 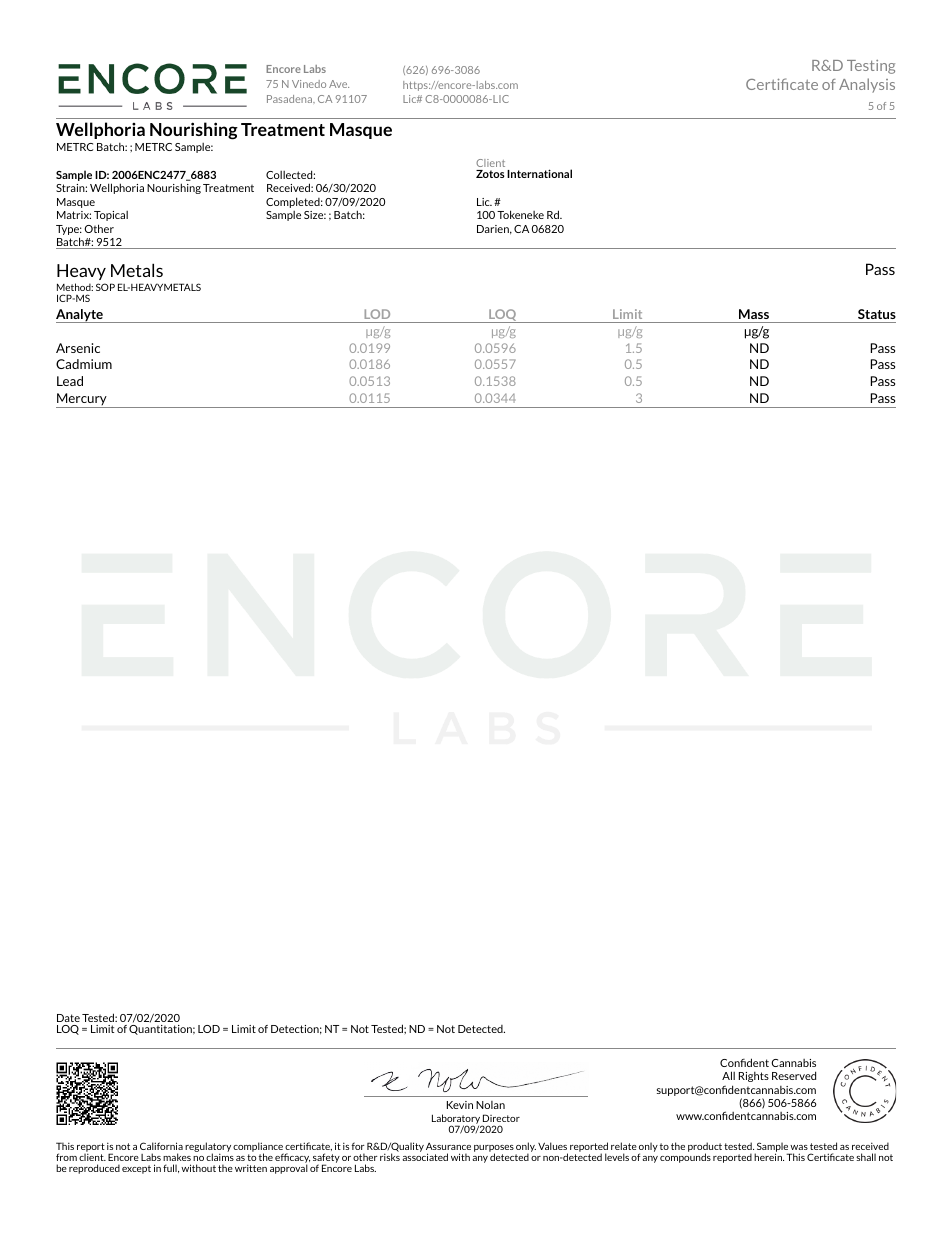 What do you see at coordinates (754, 1077) in the screenshot?
I see `Rights` at bounding box center [754, 1077].
